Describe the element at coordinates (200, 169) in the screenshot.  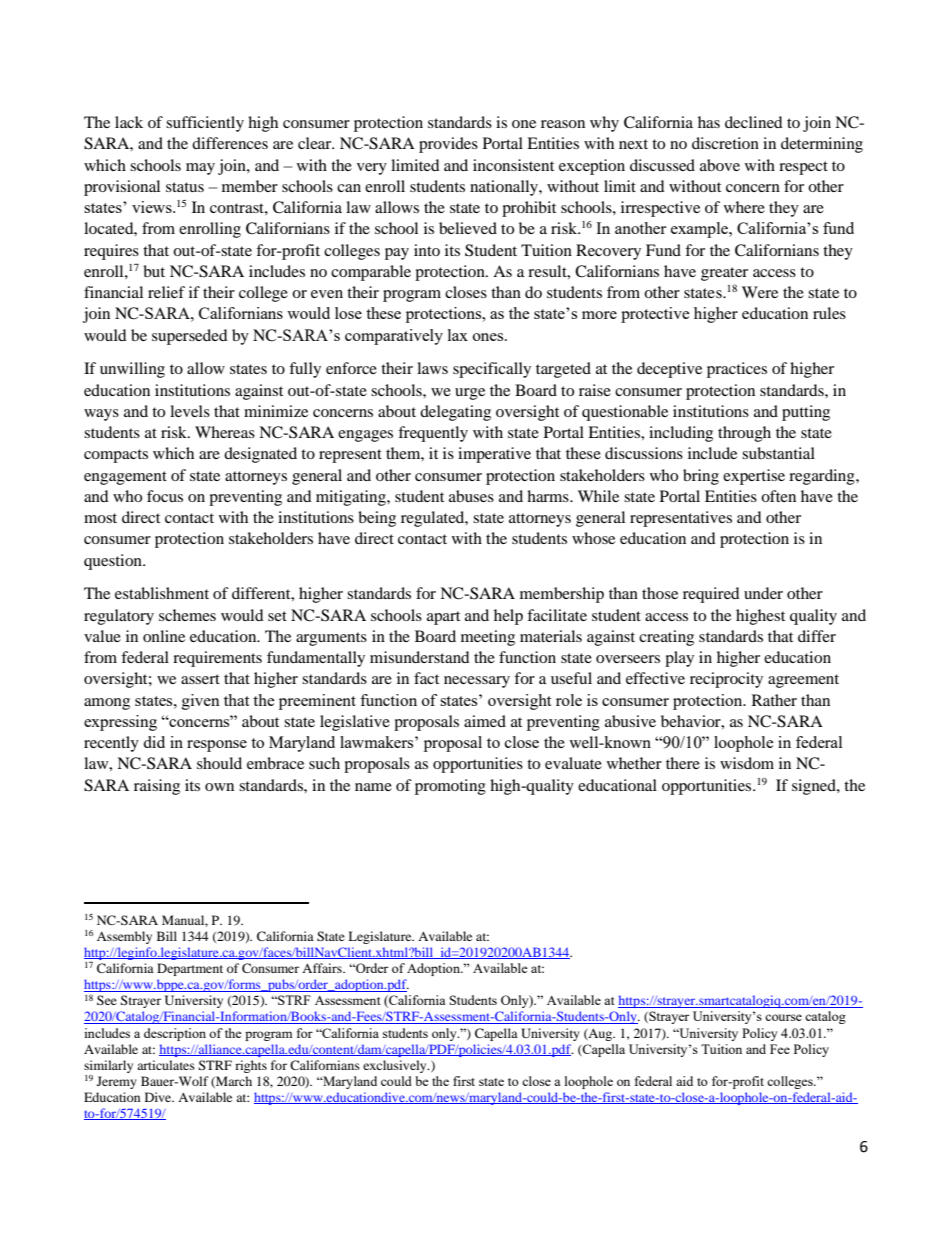
I see `may` at that location.
